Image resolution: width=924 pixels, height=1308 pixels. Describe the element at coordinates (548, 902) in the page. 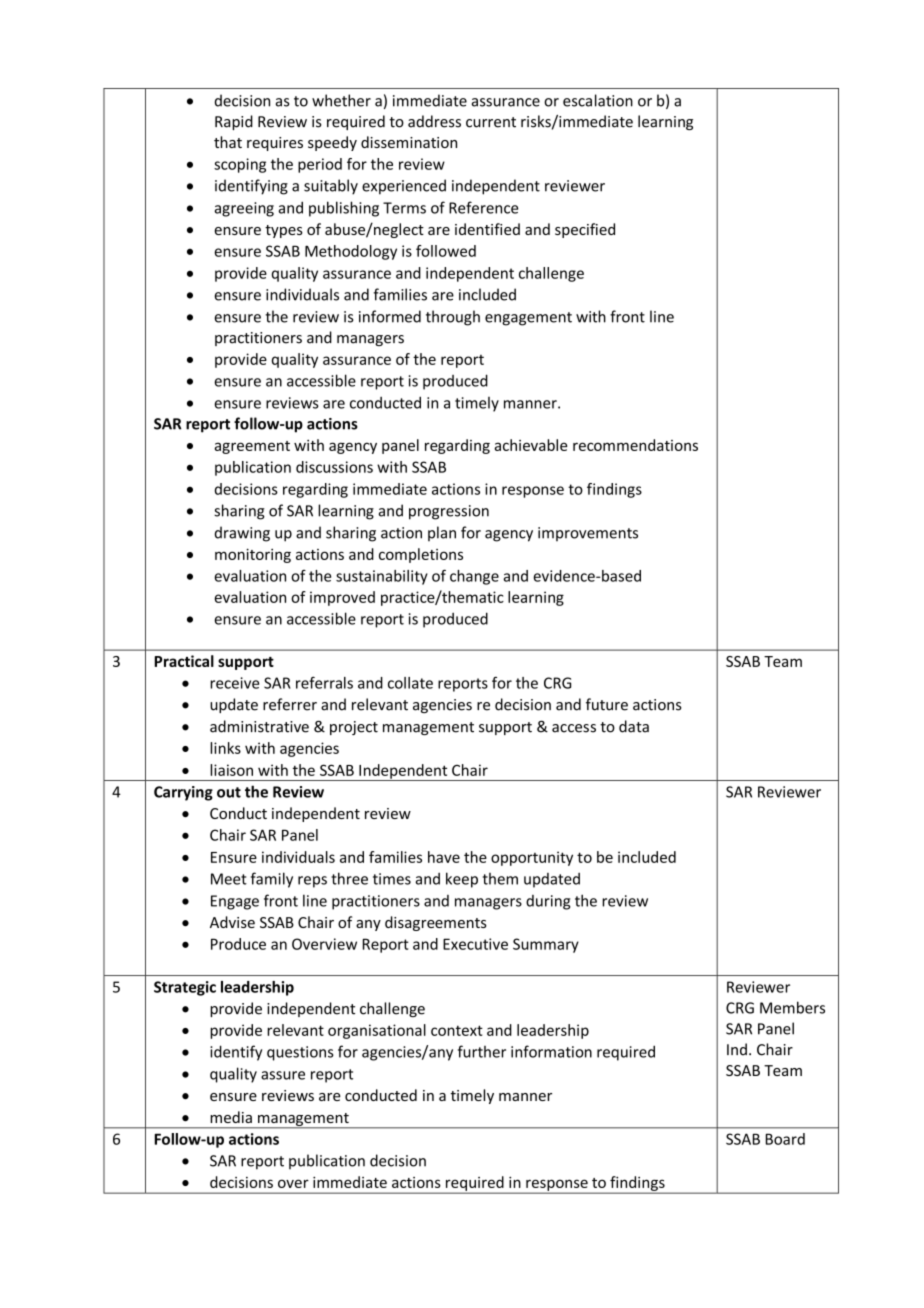

I see `during` at that location.
